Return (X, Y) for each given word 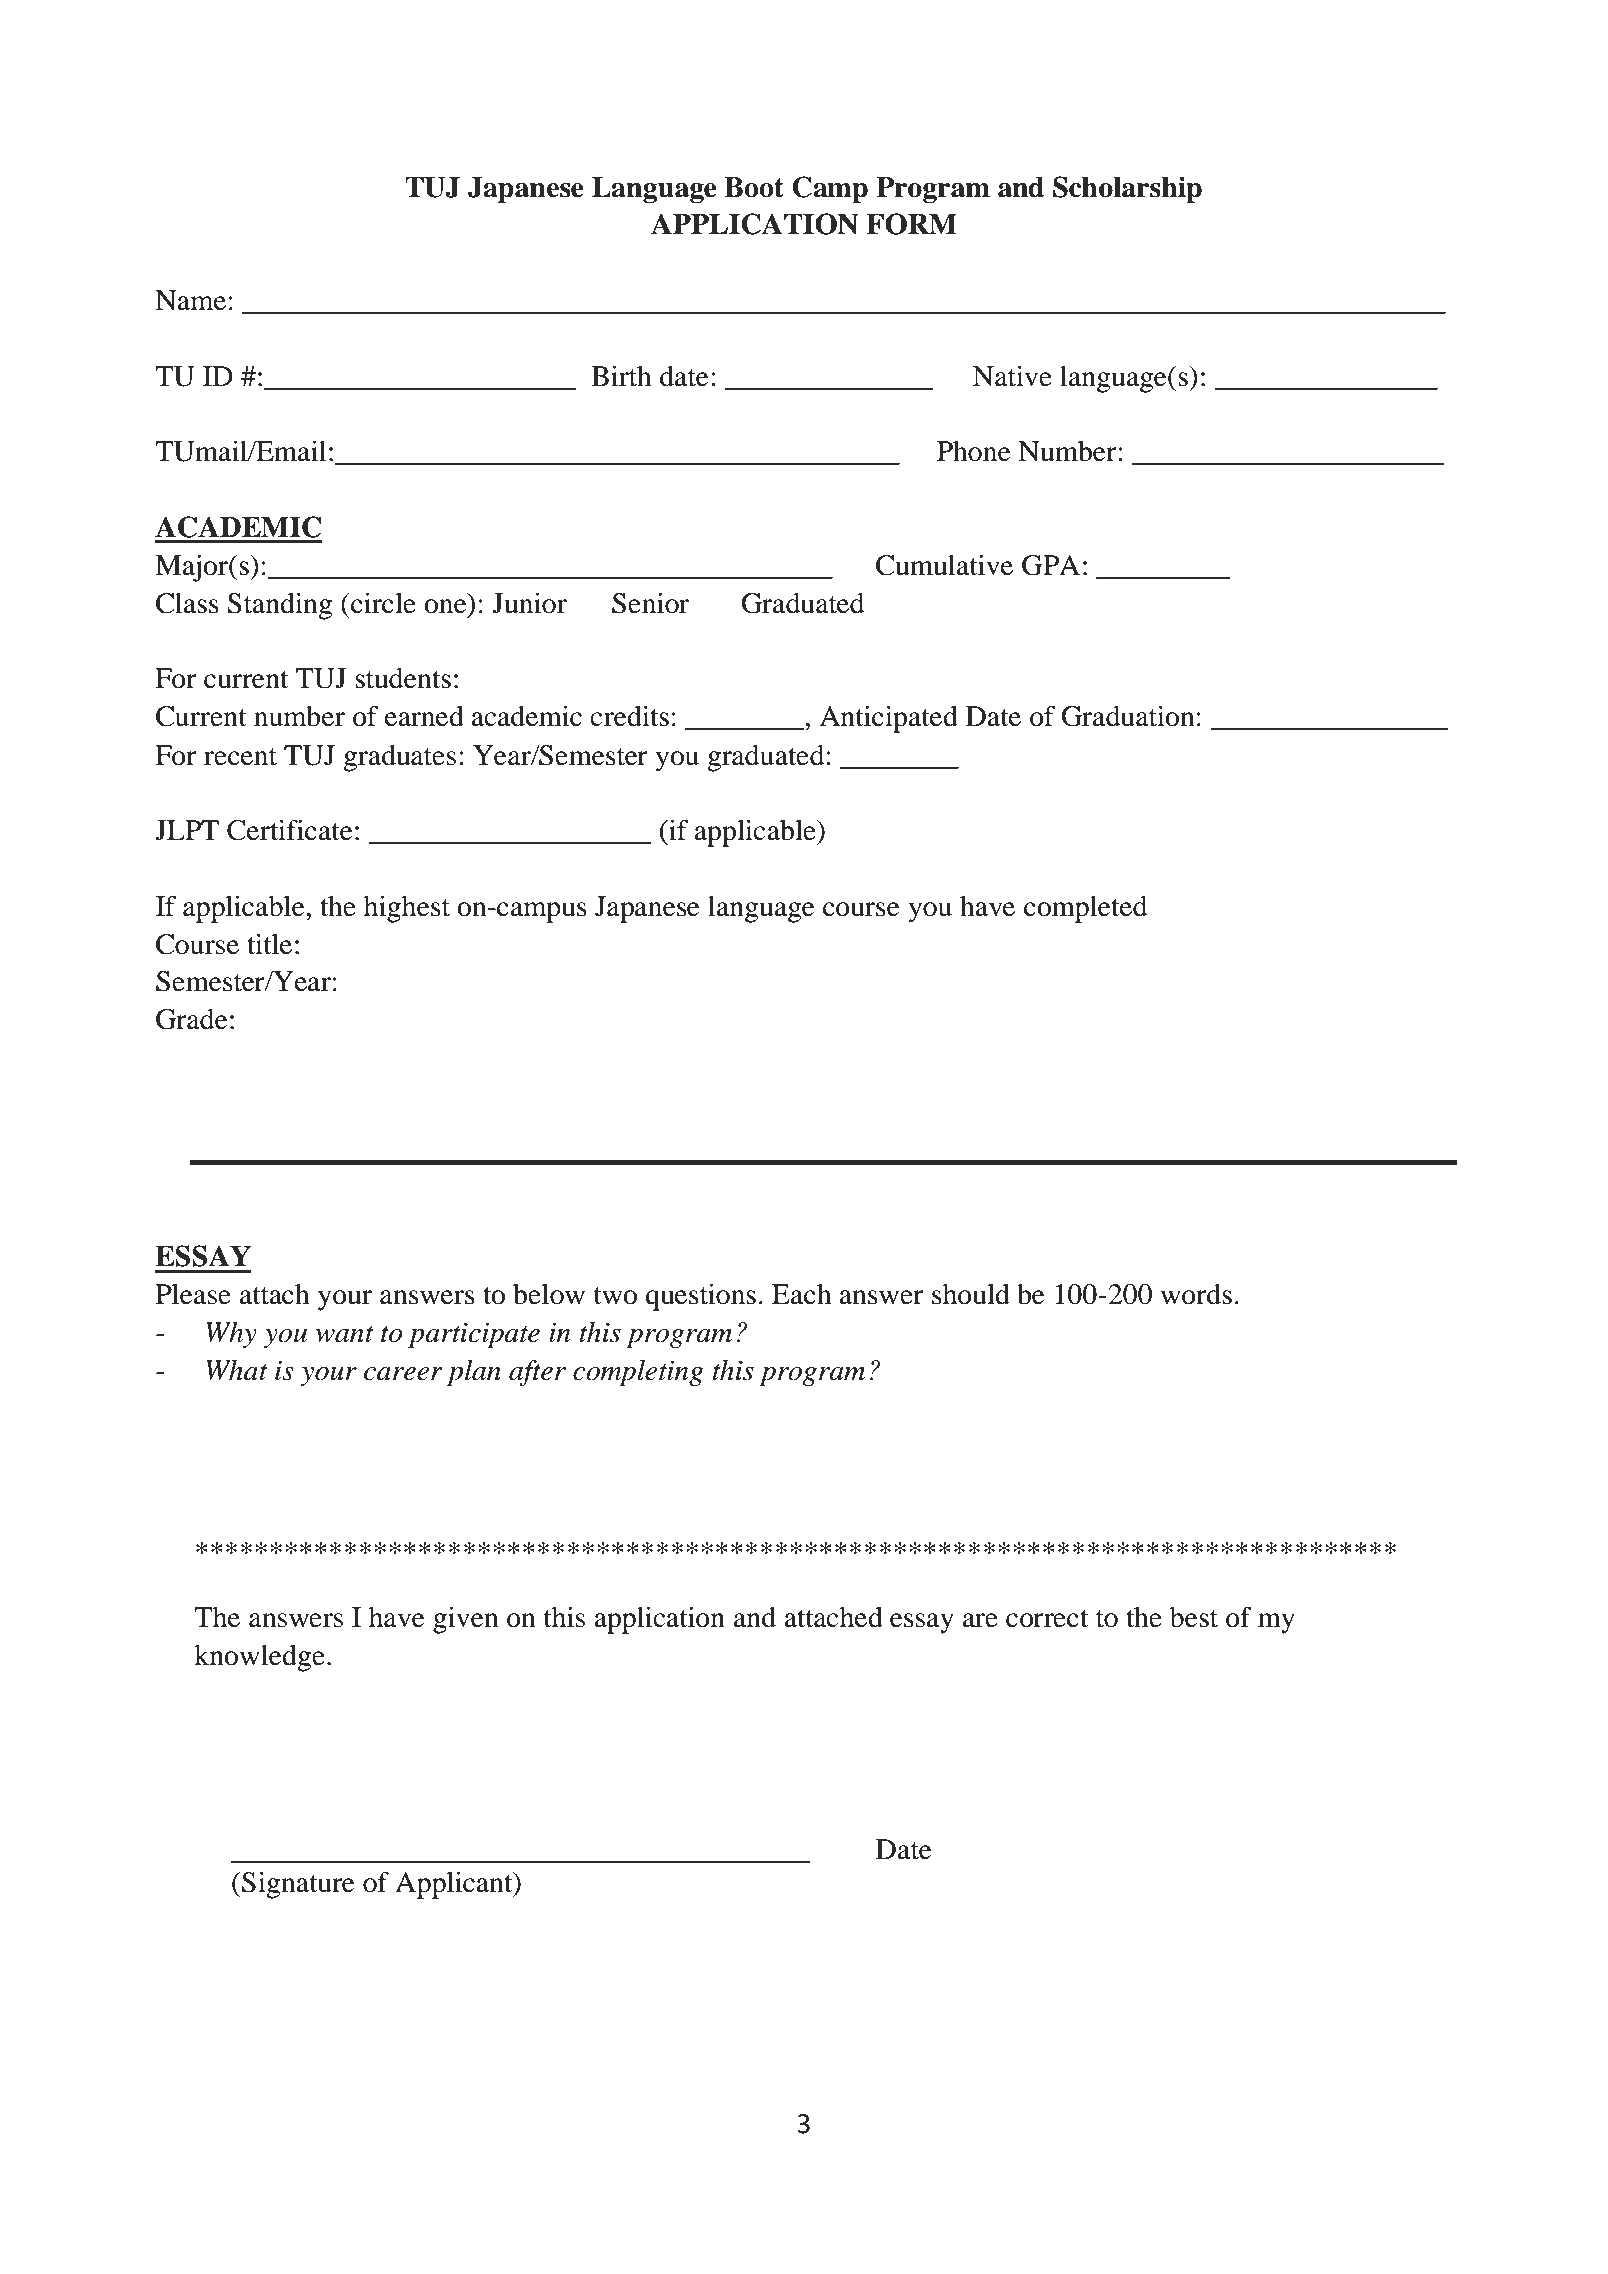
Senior (650, 603)
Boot (754, 187)
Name (190, 300)
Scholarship (1127, 189)
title (269, 944)
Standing (279, 606)
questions (701, 1297)
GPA (1051, 565)
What (237, 1370)
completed (1085, 909)
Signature (298, 1885)
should (971, 1294)
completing (638, 1373)
